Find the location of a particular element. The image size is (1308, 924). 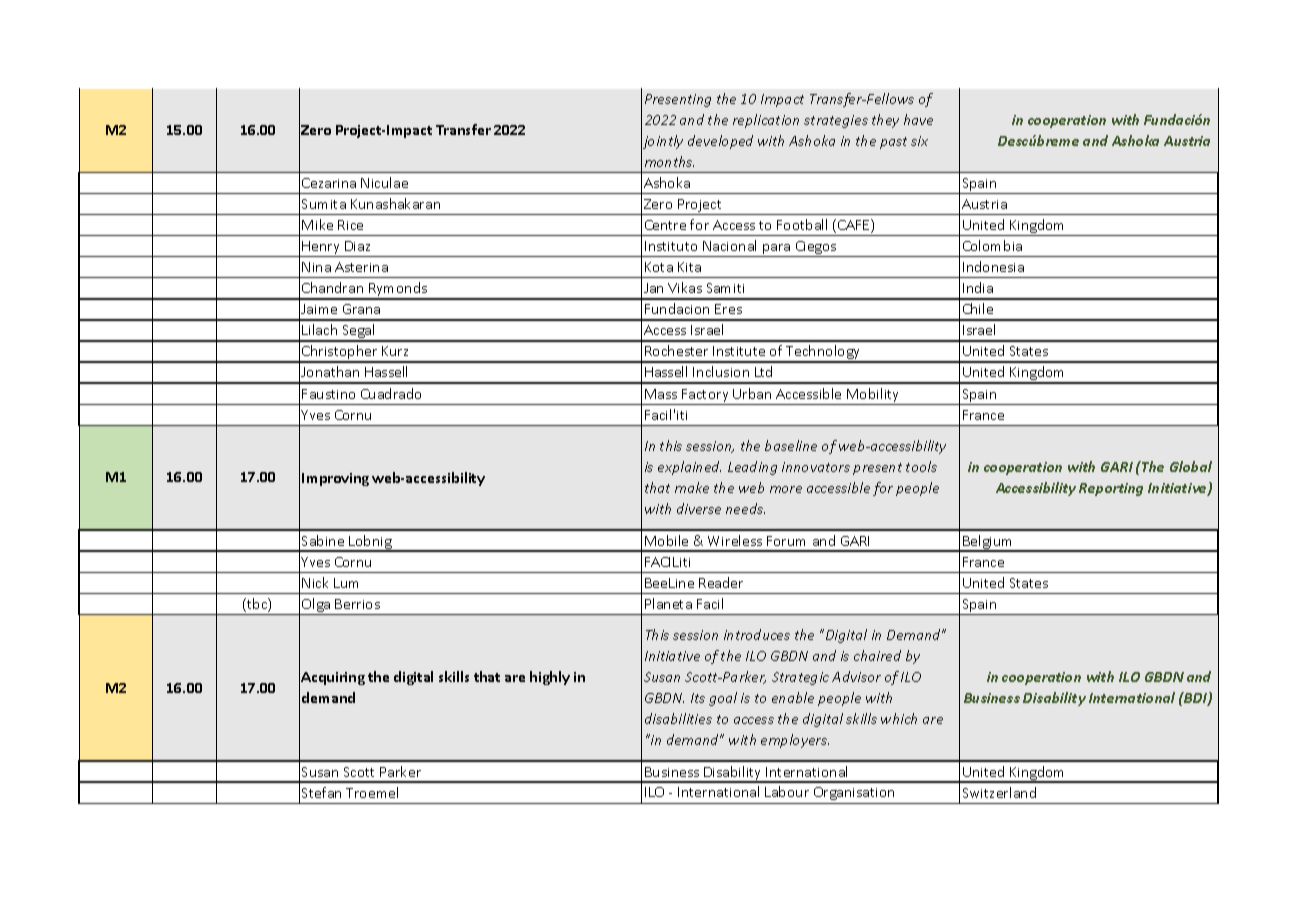

six is located at coordinates (919, 141).
